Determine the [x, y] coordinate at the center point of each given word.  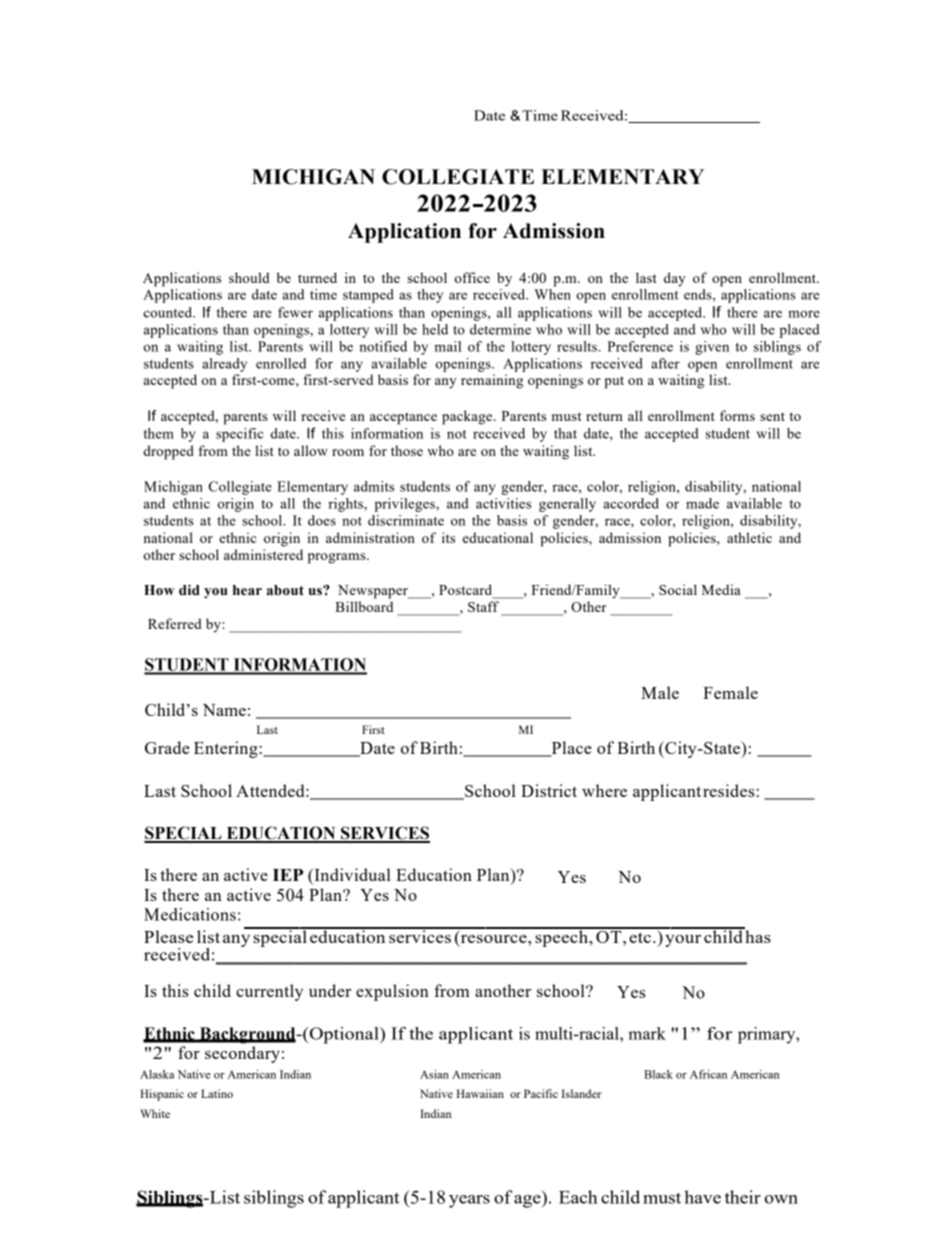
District [549, 790]
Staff [483, 606]
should [249, 277]
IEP [288, 875]
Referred [175, 623]
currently [269, 992]
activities [503, 503]
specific [239, 435]
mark [647, 1033]
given [712, 348]
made [702, 503]
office [472, 277]
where [604, 790]
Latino [217, 1093]
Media [721, 589]
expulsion [392, 992]
